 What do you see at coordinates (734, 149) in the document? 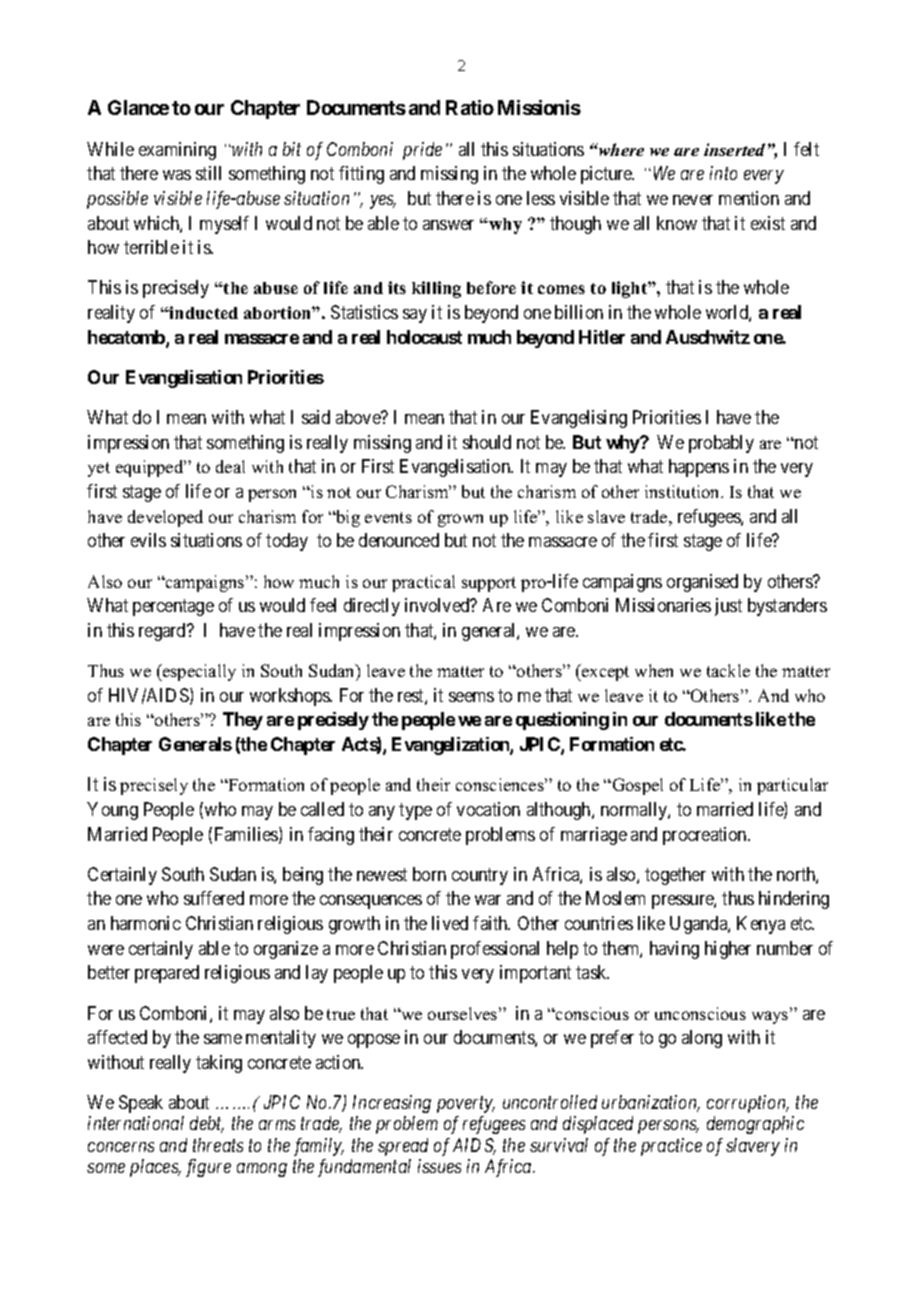
I see `inserted` at bounding box center [734, 149].
